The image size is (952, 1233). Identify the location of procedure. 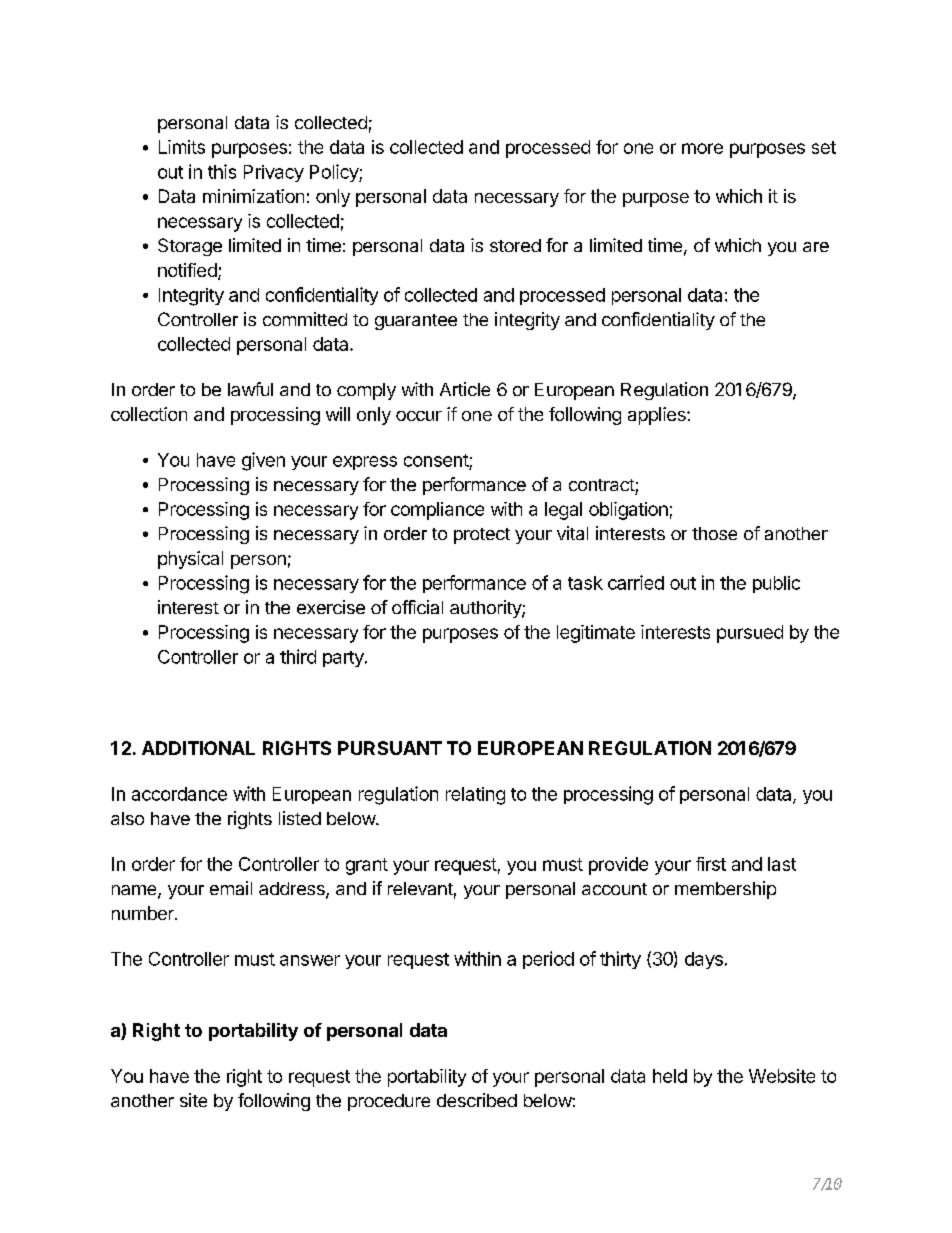
(389, 1102).
